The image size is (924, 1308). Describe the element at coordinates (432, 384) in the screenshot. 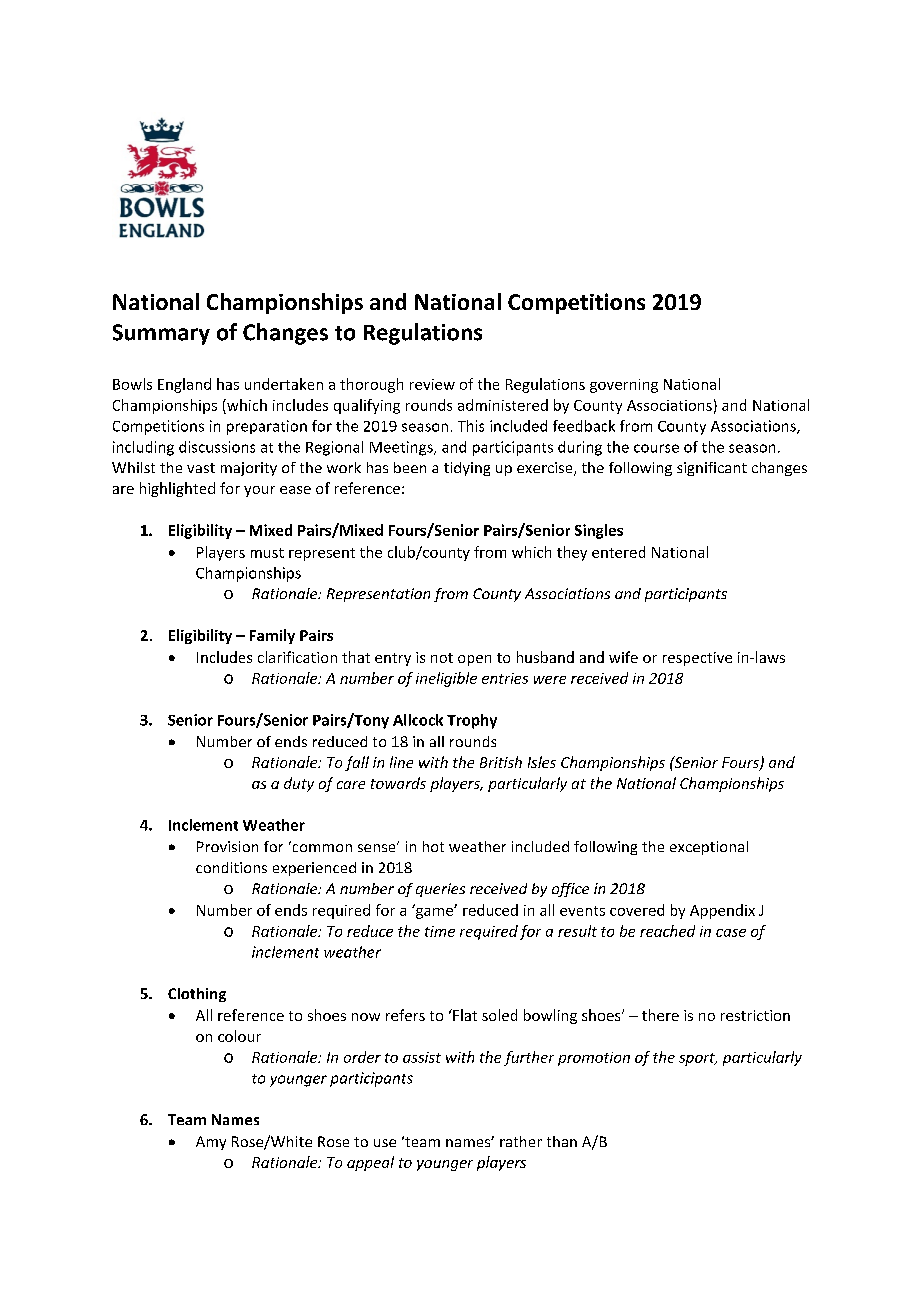

I see `review` at that location.
